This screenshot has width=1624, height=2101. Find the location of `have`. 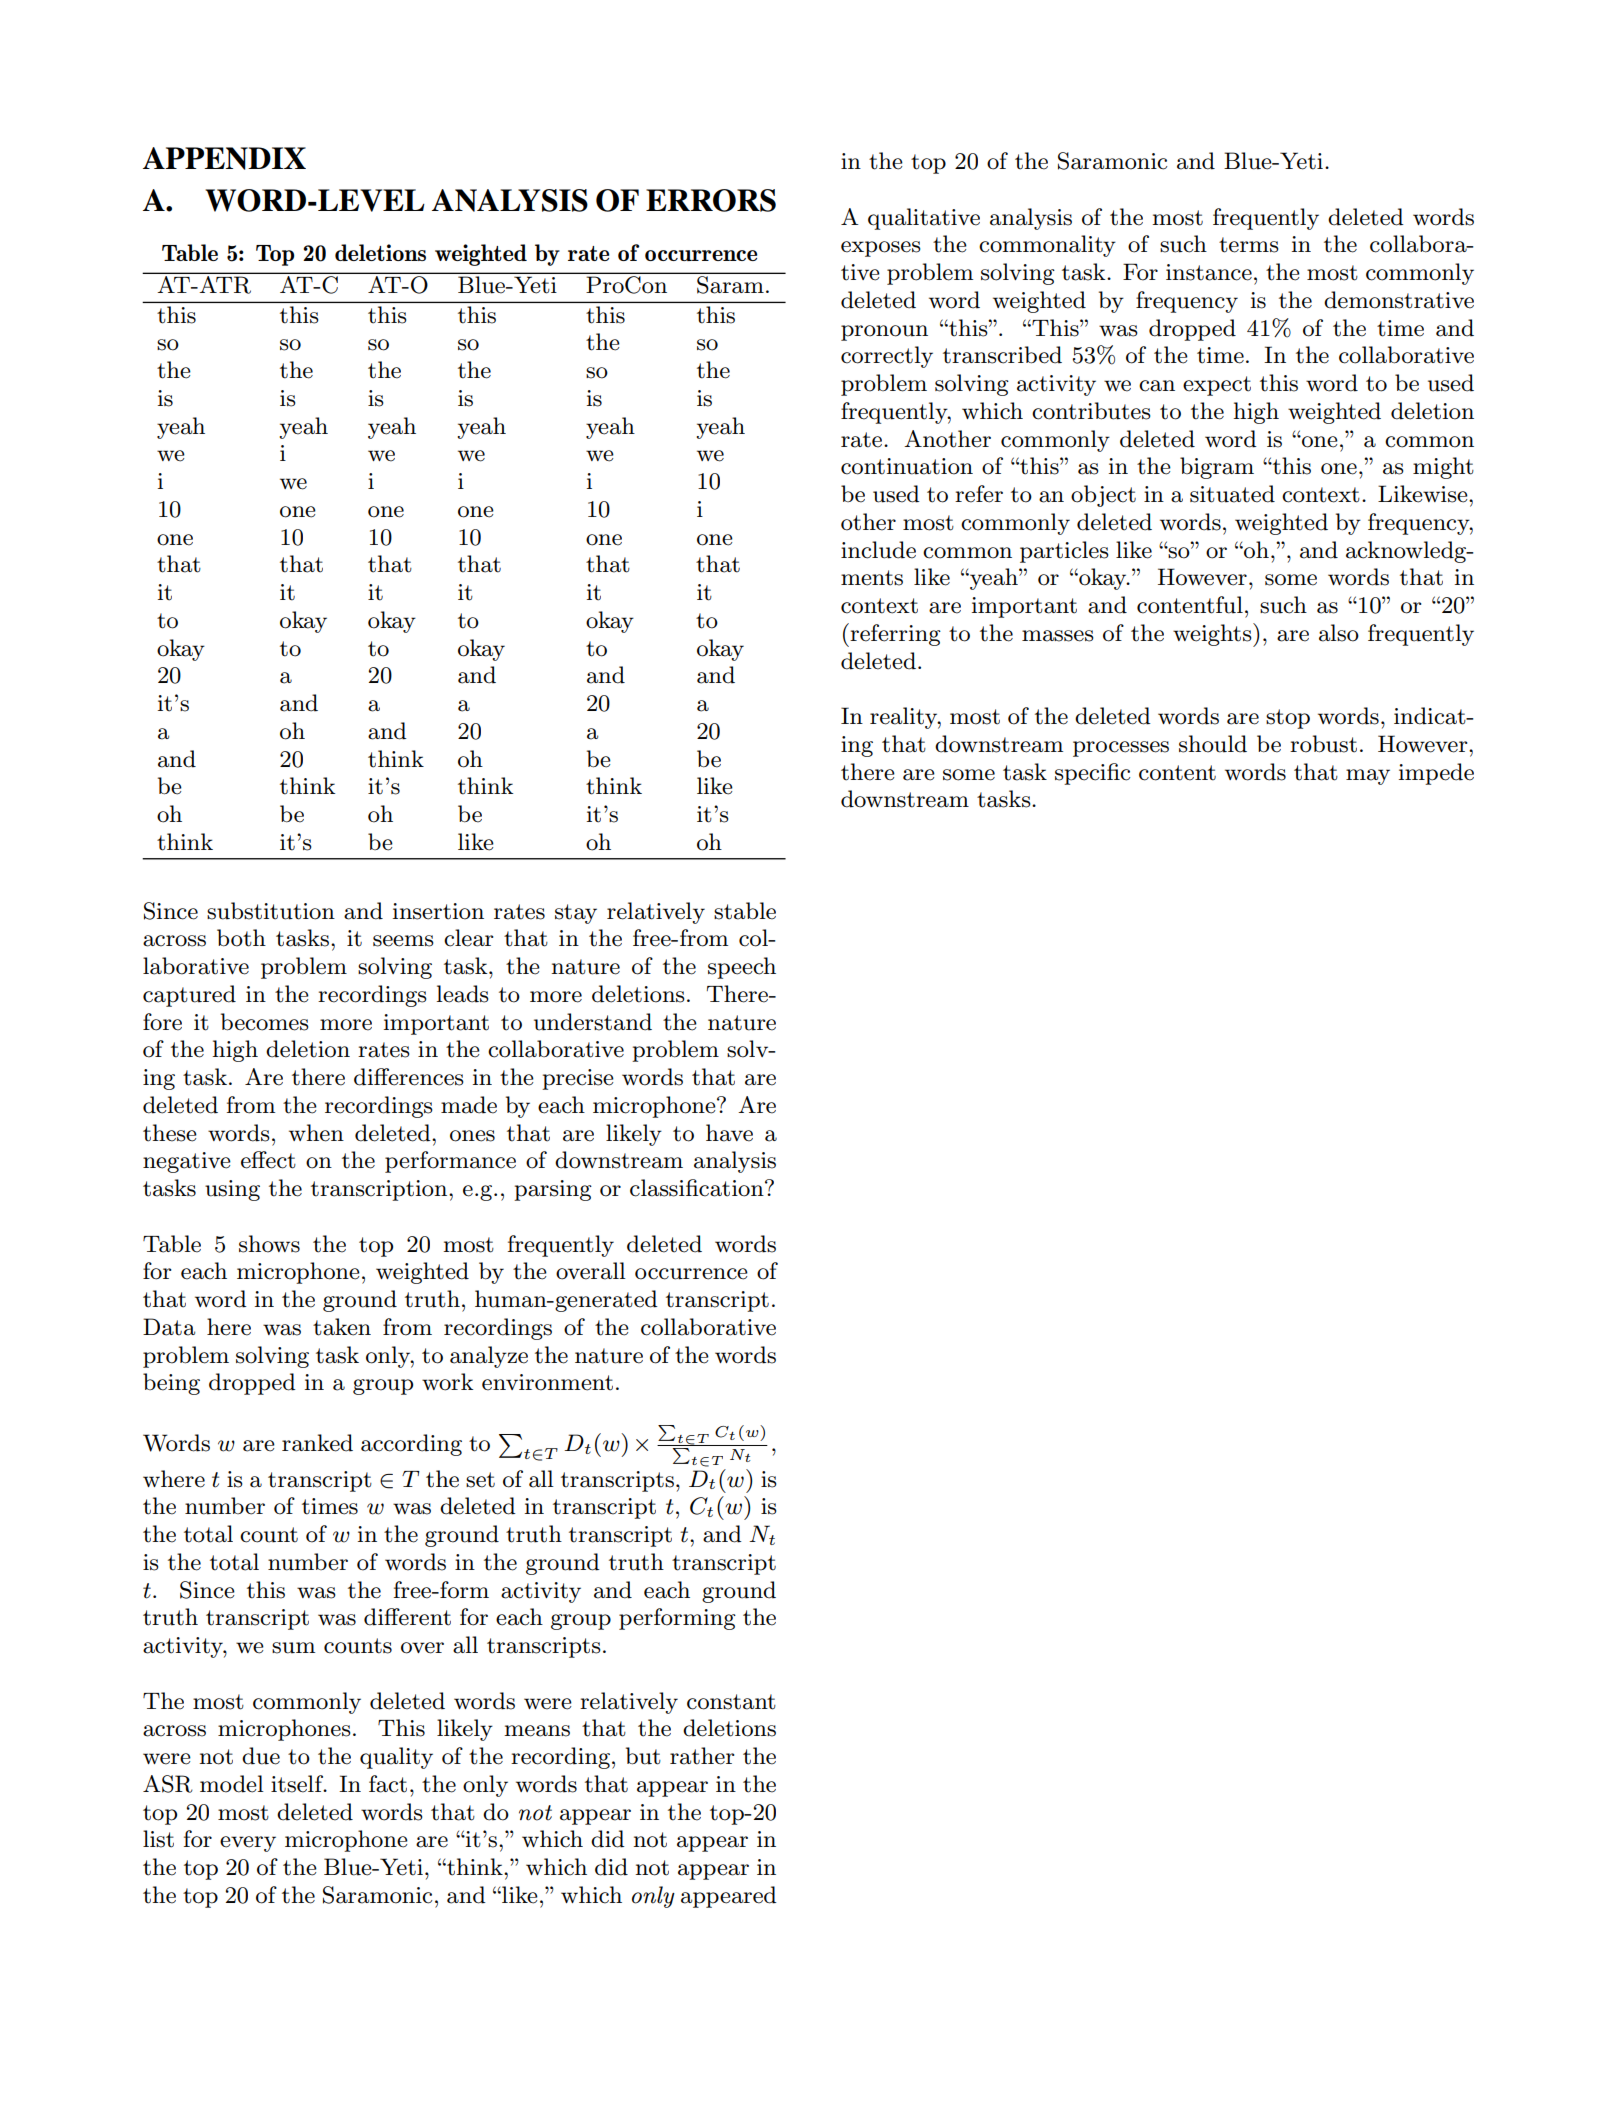

have is located at coordinates (729, 1133).
